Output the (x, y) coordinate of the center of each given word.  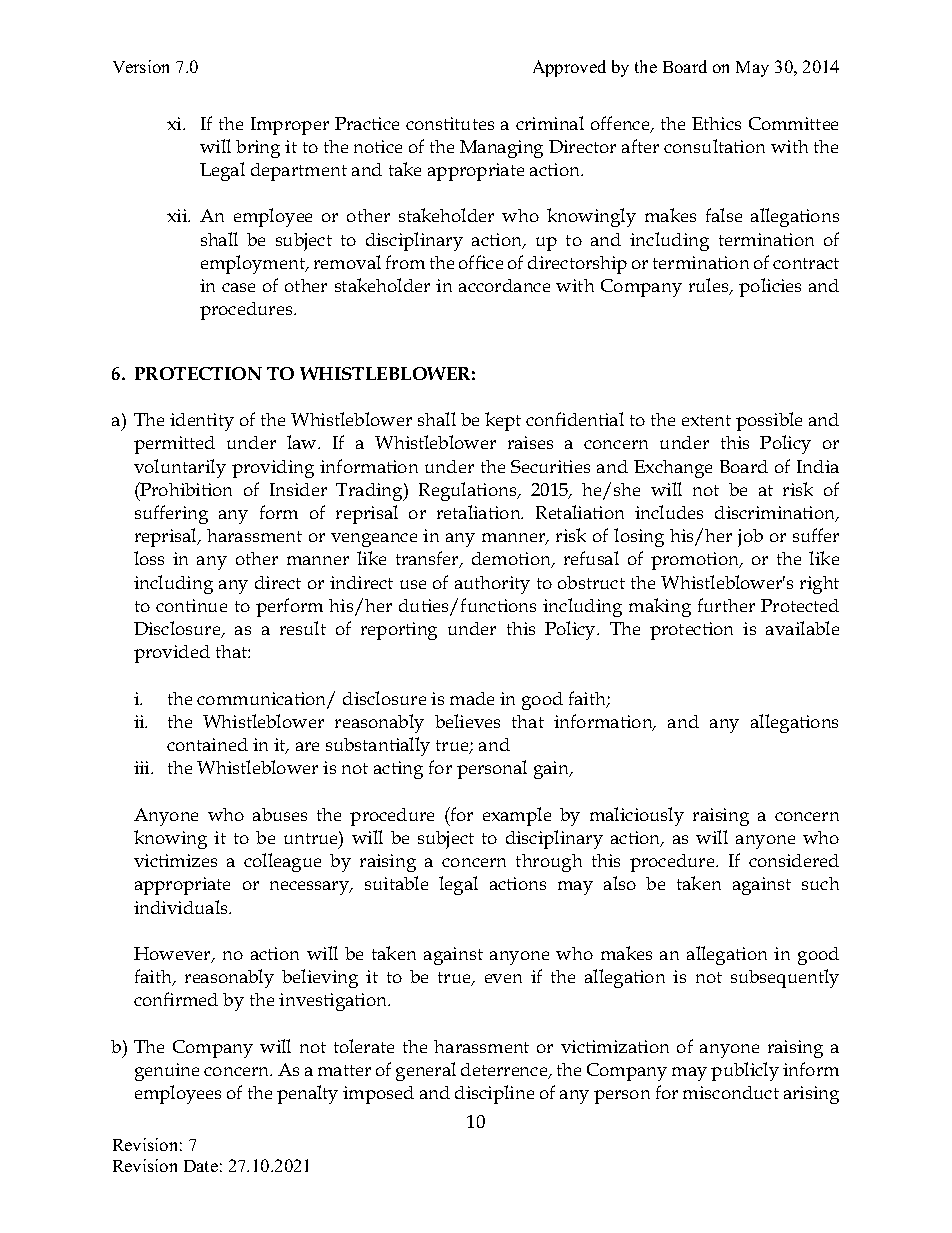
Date (201, 1166)
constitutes (450, 123)
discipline (494, 1094)
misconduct (731, 1092)
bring (258, 149)
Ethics (716, 123)
